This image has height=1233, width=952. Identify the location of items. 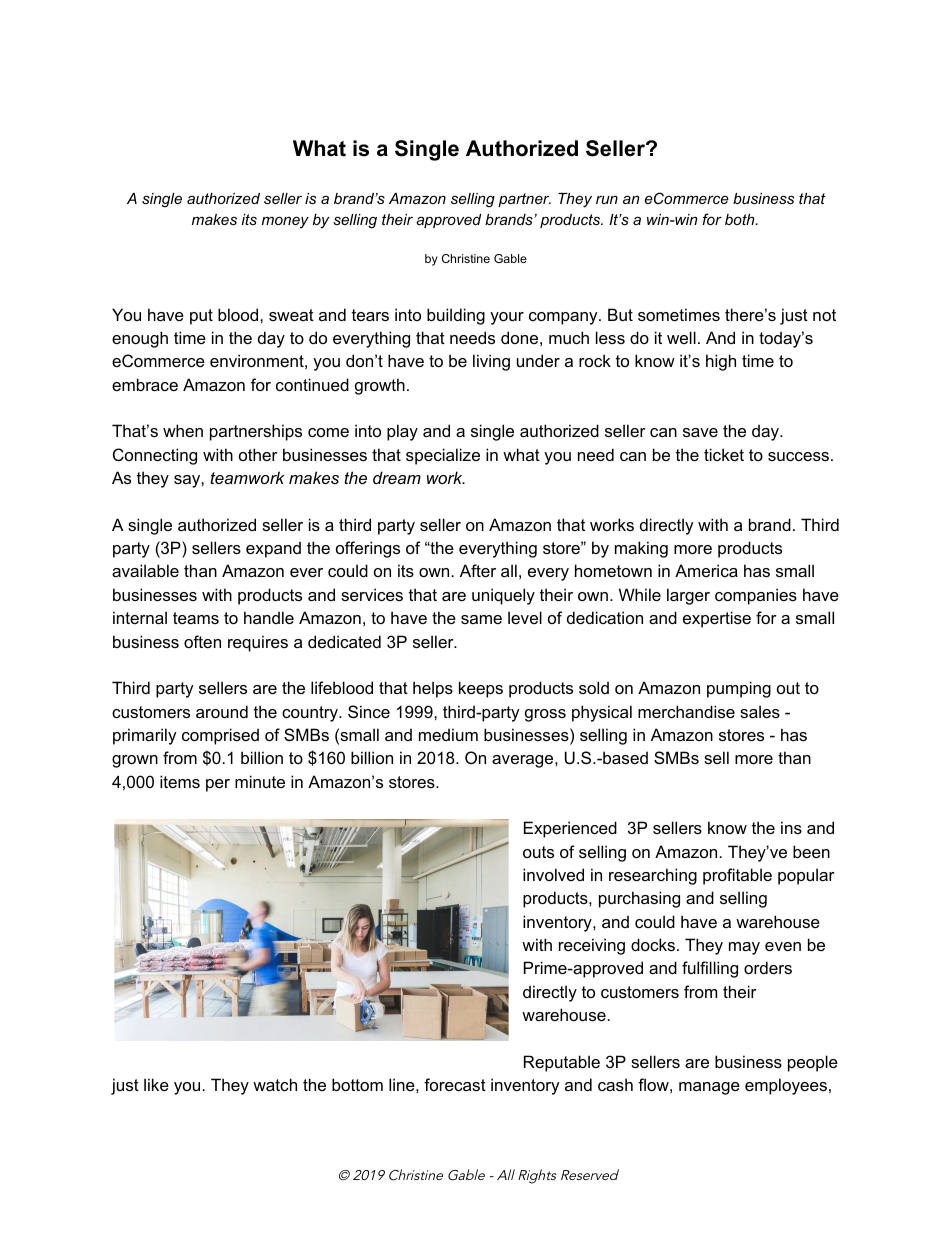
(180, 781).
